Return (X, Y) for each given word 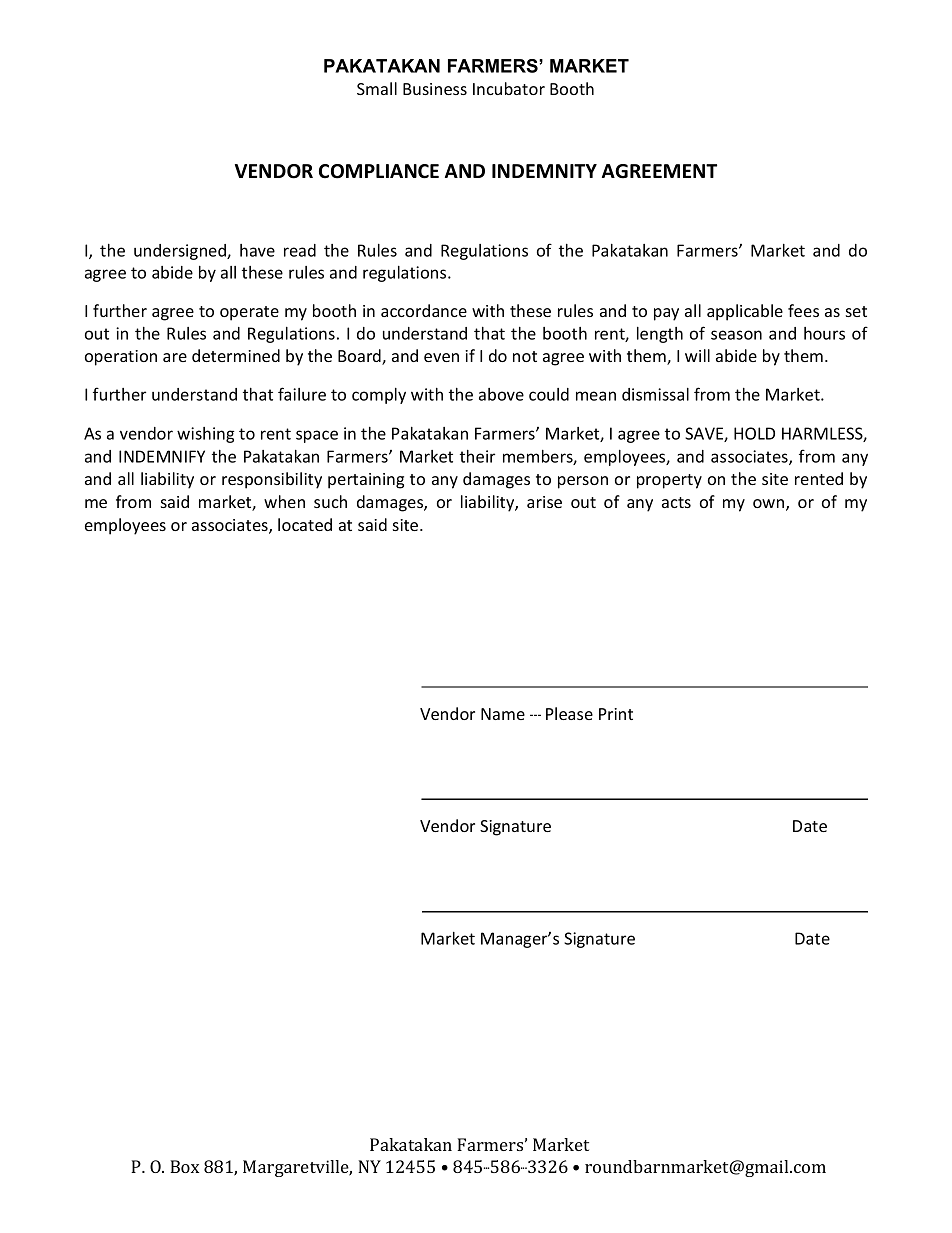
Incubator (509, 88)
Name (503, 714)
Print (616, 714)
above (501, 394)
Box (184, 1166)
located (305, 524)
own (770, 505)
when (284, 501)
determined (236, 355)
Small (377, 88)
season (736, 335)
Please (569, 713)
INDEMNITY (544, 171)
